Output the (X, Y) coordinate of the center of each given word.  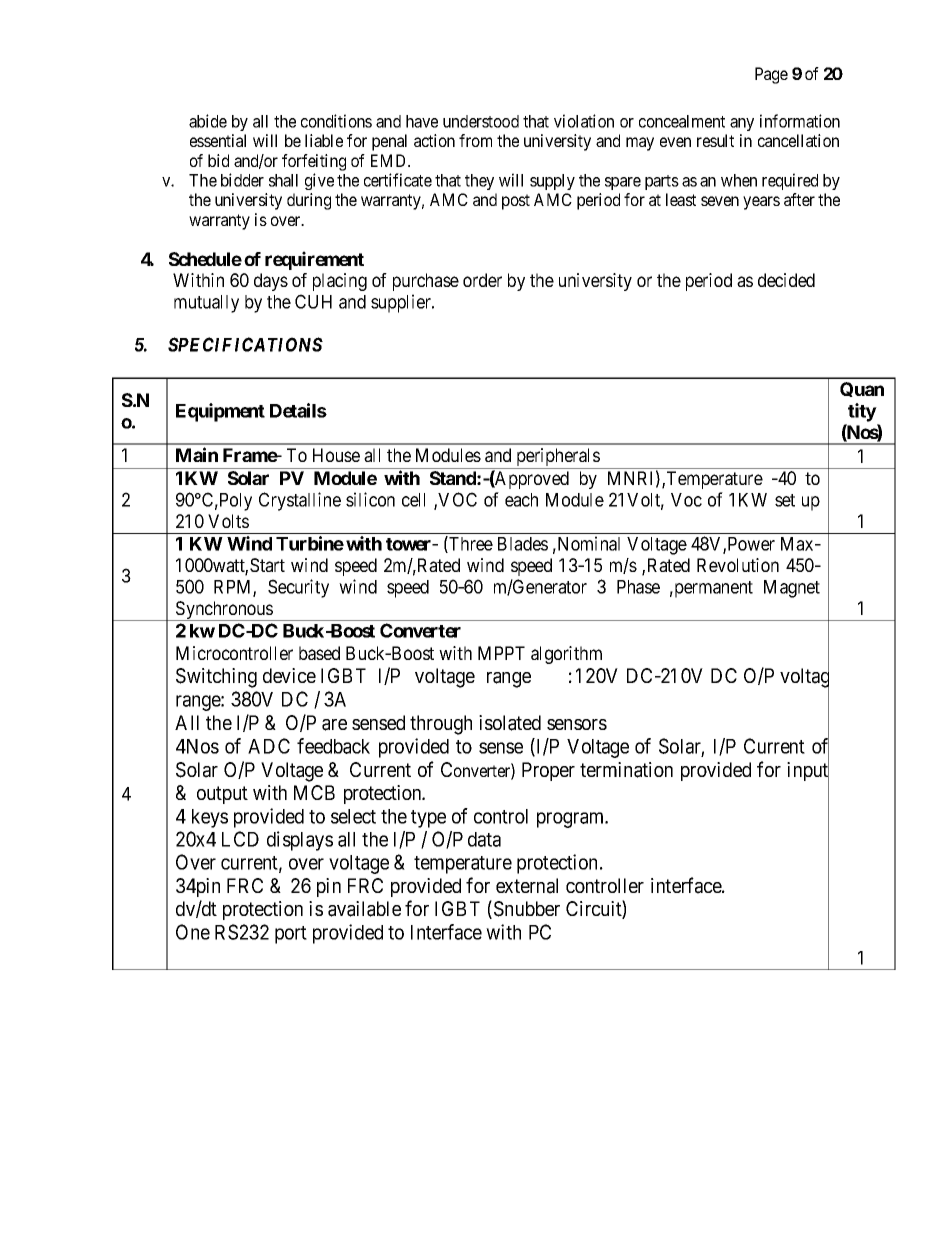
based (319, 653)
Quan (862, 389)
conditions (336, 121)
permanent (712, 589)
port (291, 935)
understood (481, 121)
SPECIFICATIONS (245, 344)
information (800, 121)
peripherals (557, 458)
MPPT (501, 653)
